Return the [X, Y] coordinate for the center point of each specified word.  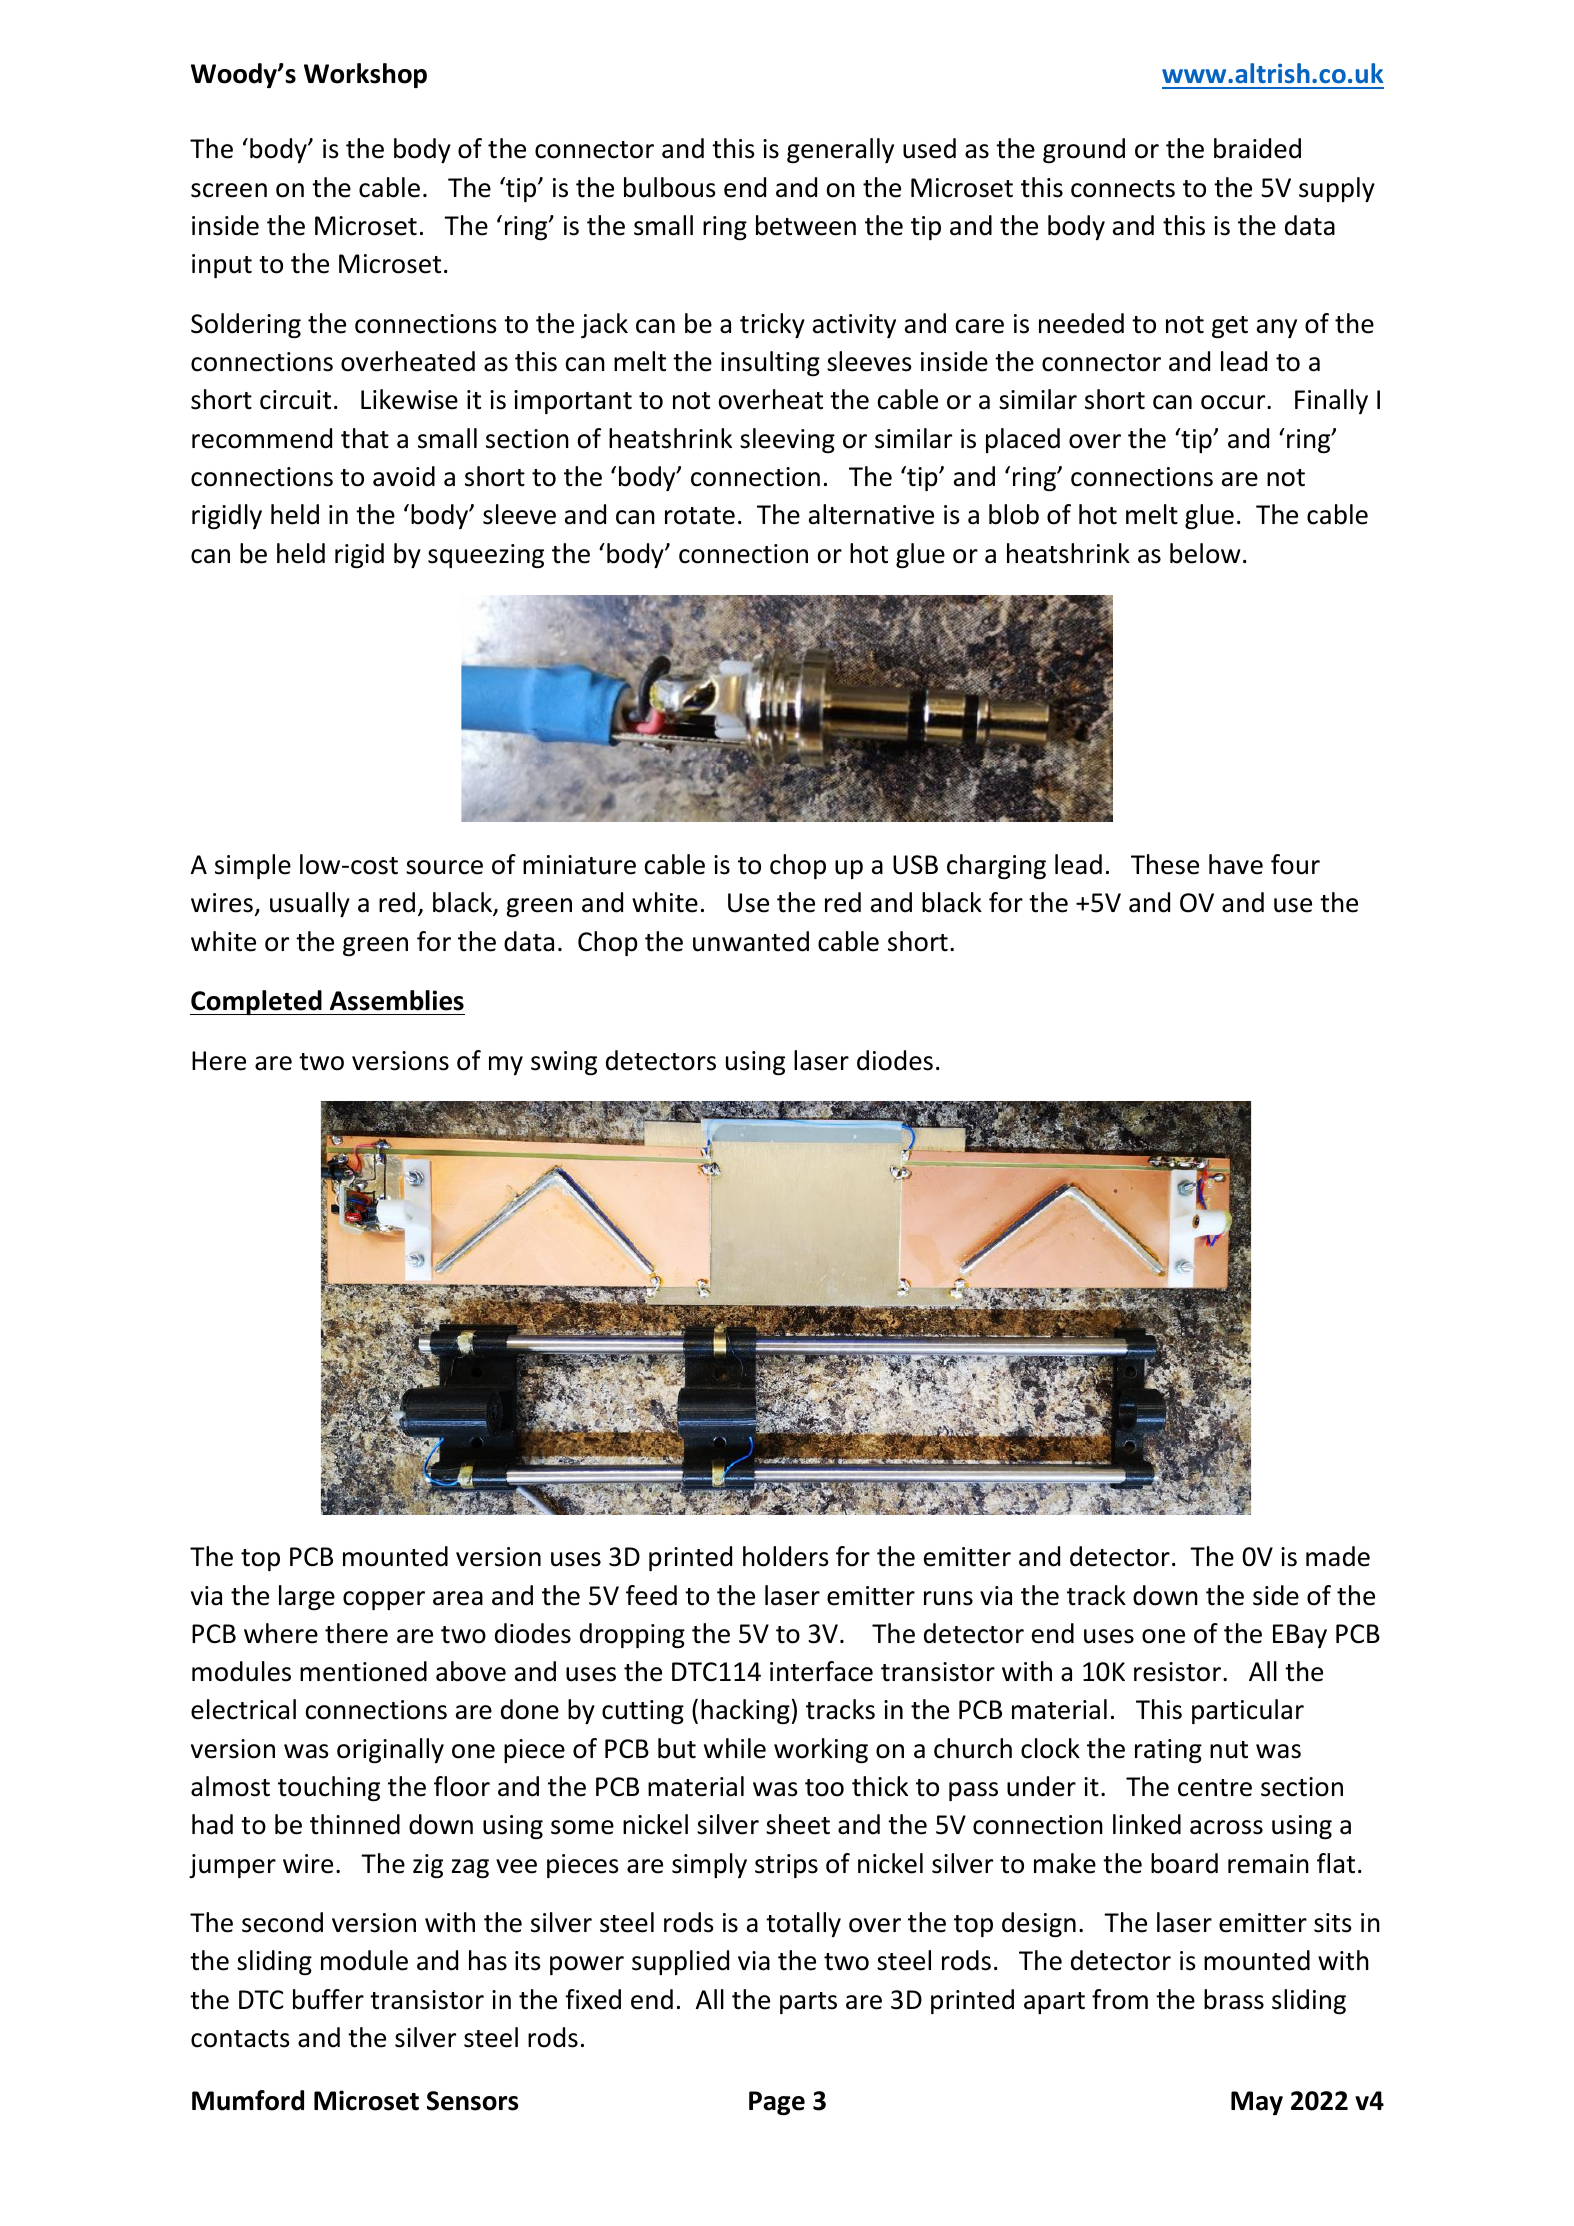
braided [1257, 148]
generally [840, 150]
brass [1234, 1999]
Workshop [365, 75]
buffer [328, 1999]
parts [808, 2003]
